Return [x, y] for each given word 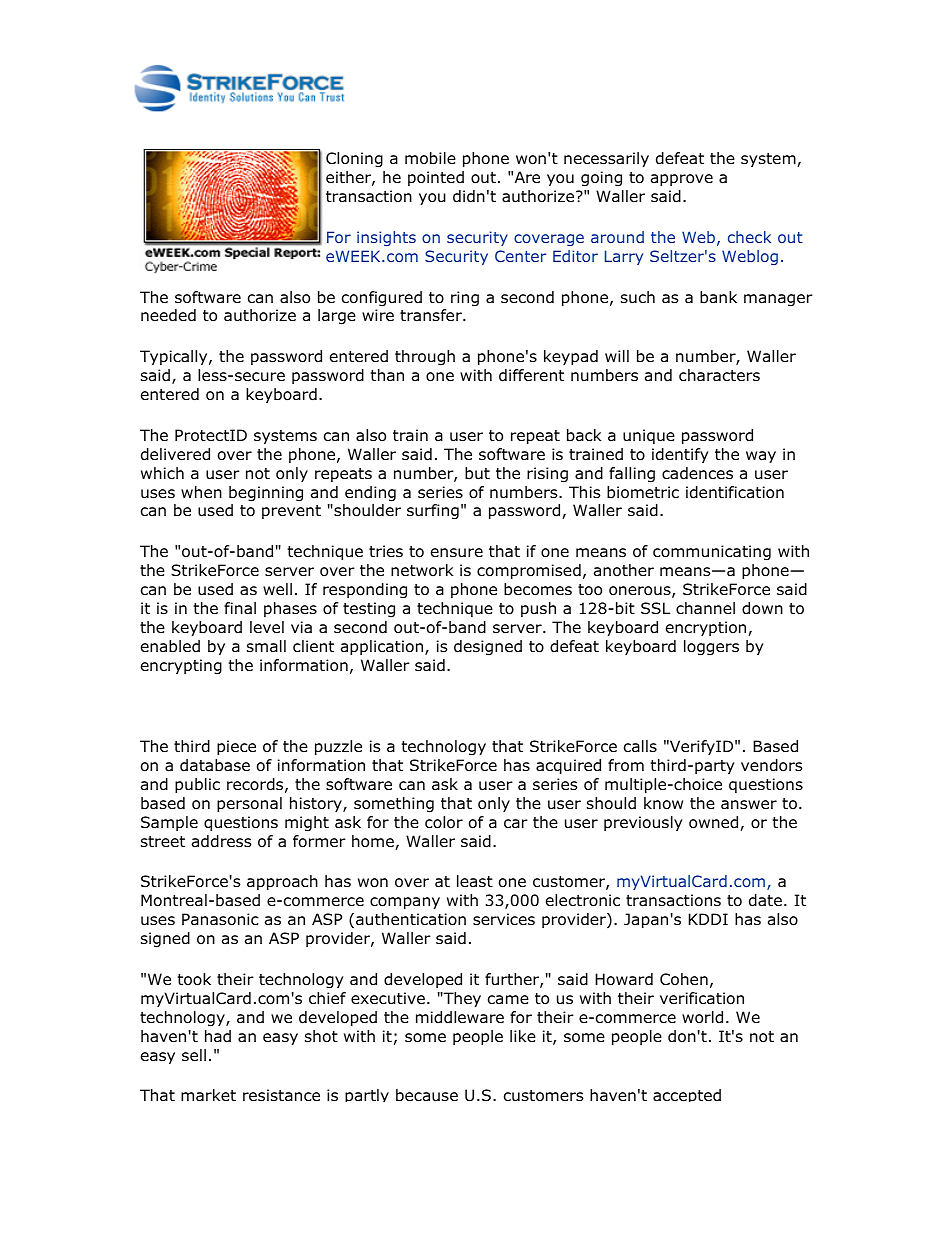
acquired [568, 766]
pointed [436, 178]
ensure [457, 553]
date [765, 900]
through [425, 358]
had [218, 1036]
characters [719, 375]
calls [640, 746]
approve [682, 180]
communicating [712, 553]
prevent [291, 512]
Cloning [354, 160]
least [475, 881]
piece [236, 747]
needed [168, 315]
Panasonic [220, 919]
